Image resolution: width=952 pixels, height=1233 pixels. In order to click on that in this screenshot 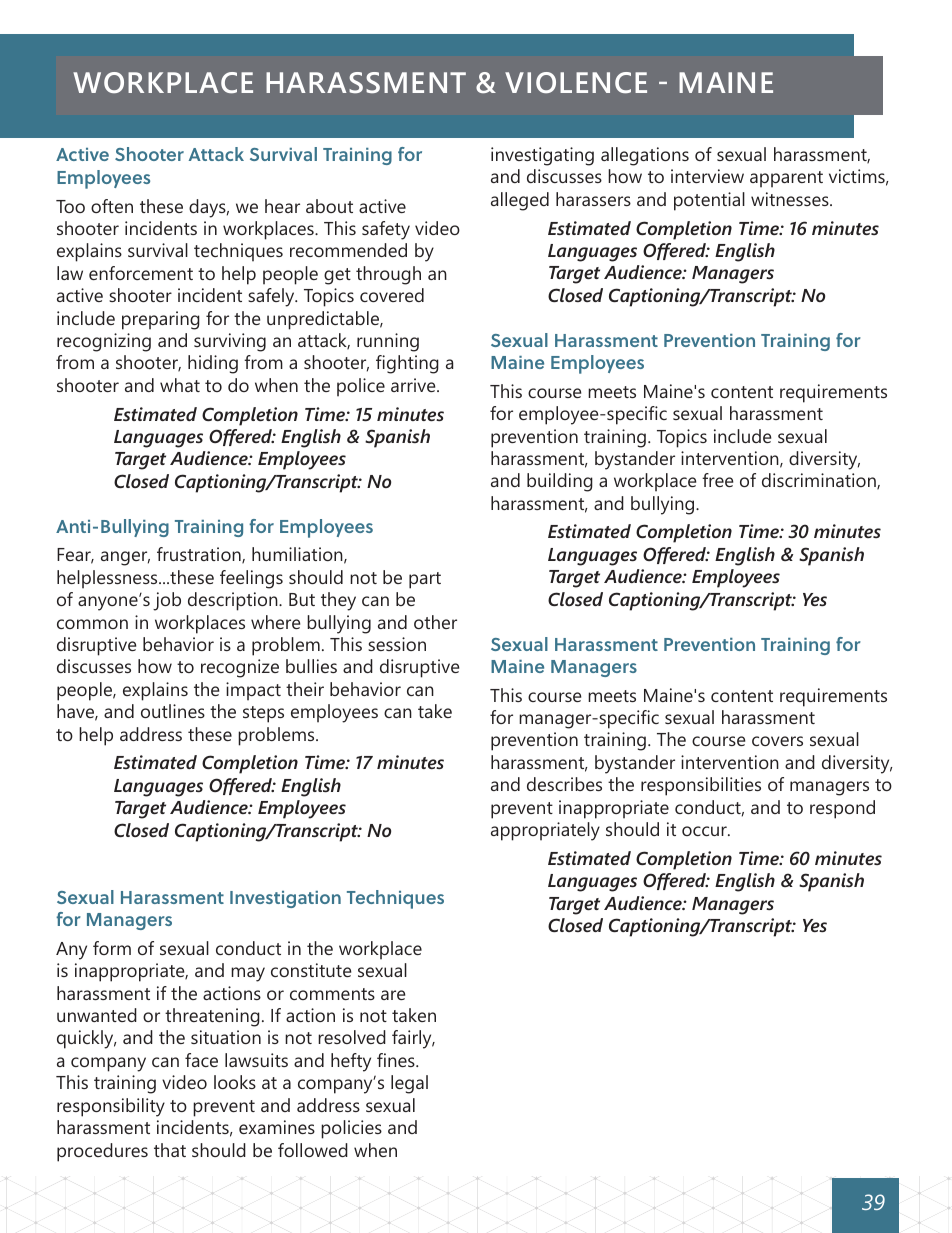, I will do `click(170, 1150)`.
